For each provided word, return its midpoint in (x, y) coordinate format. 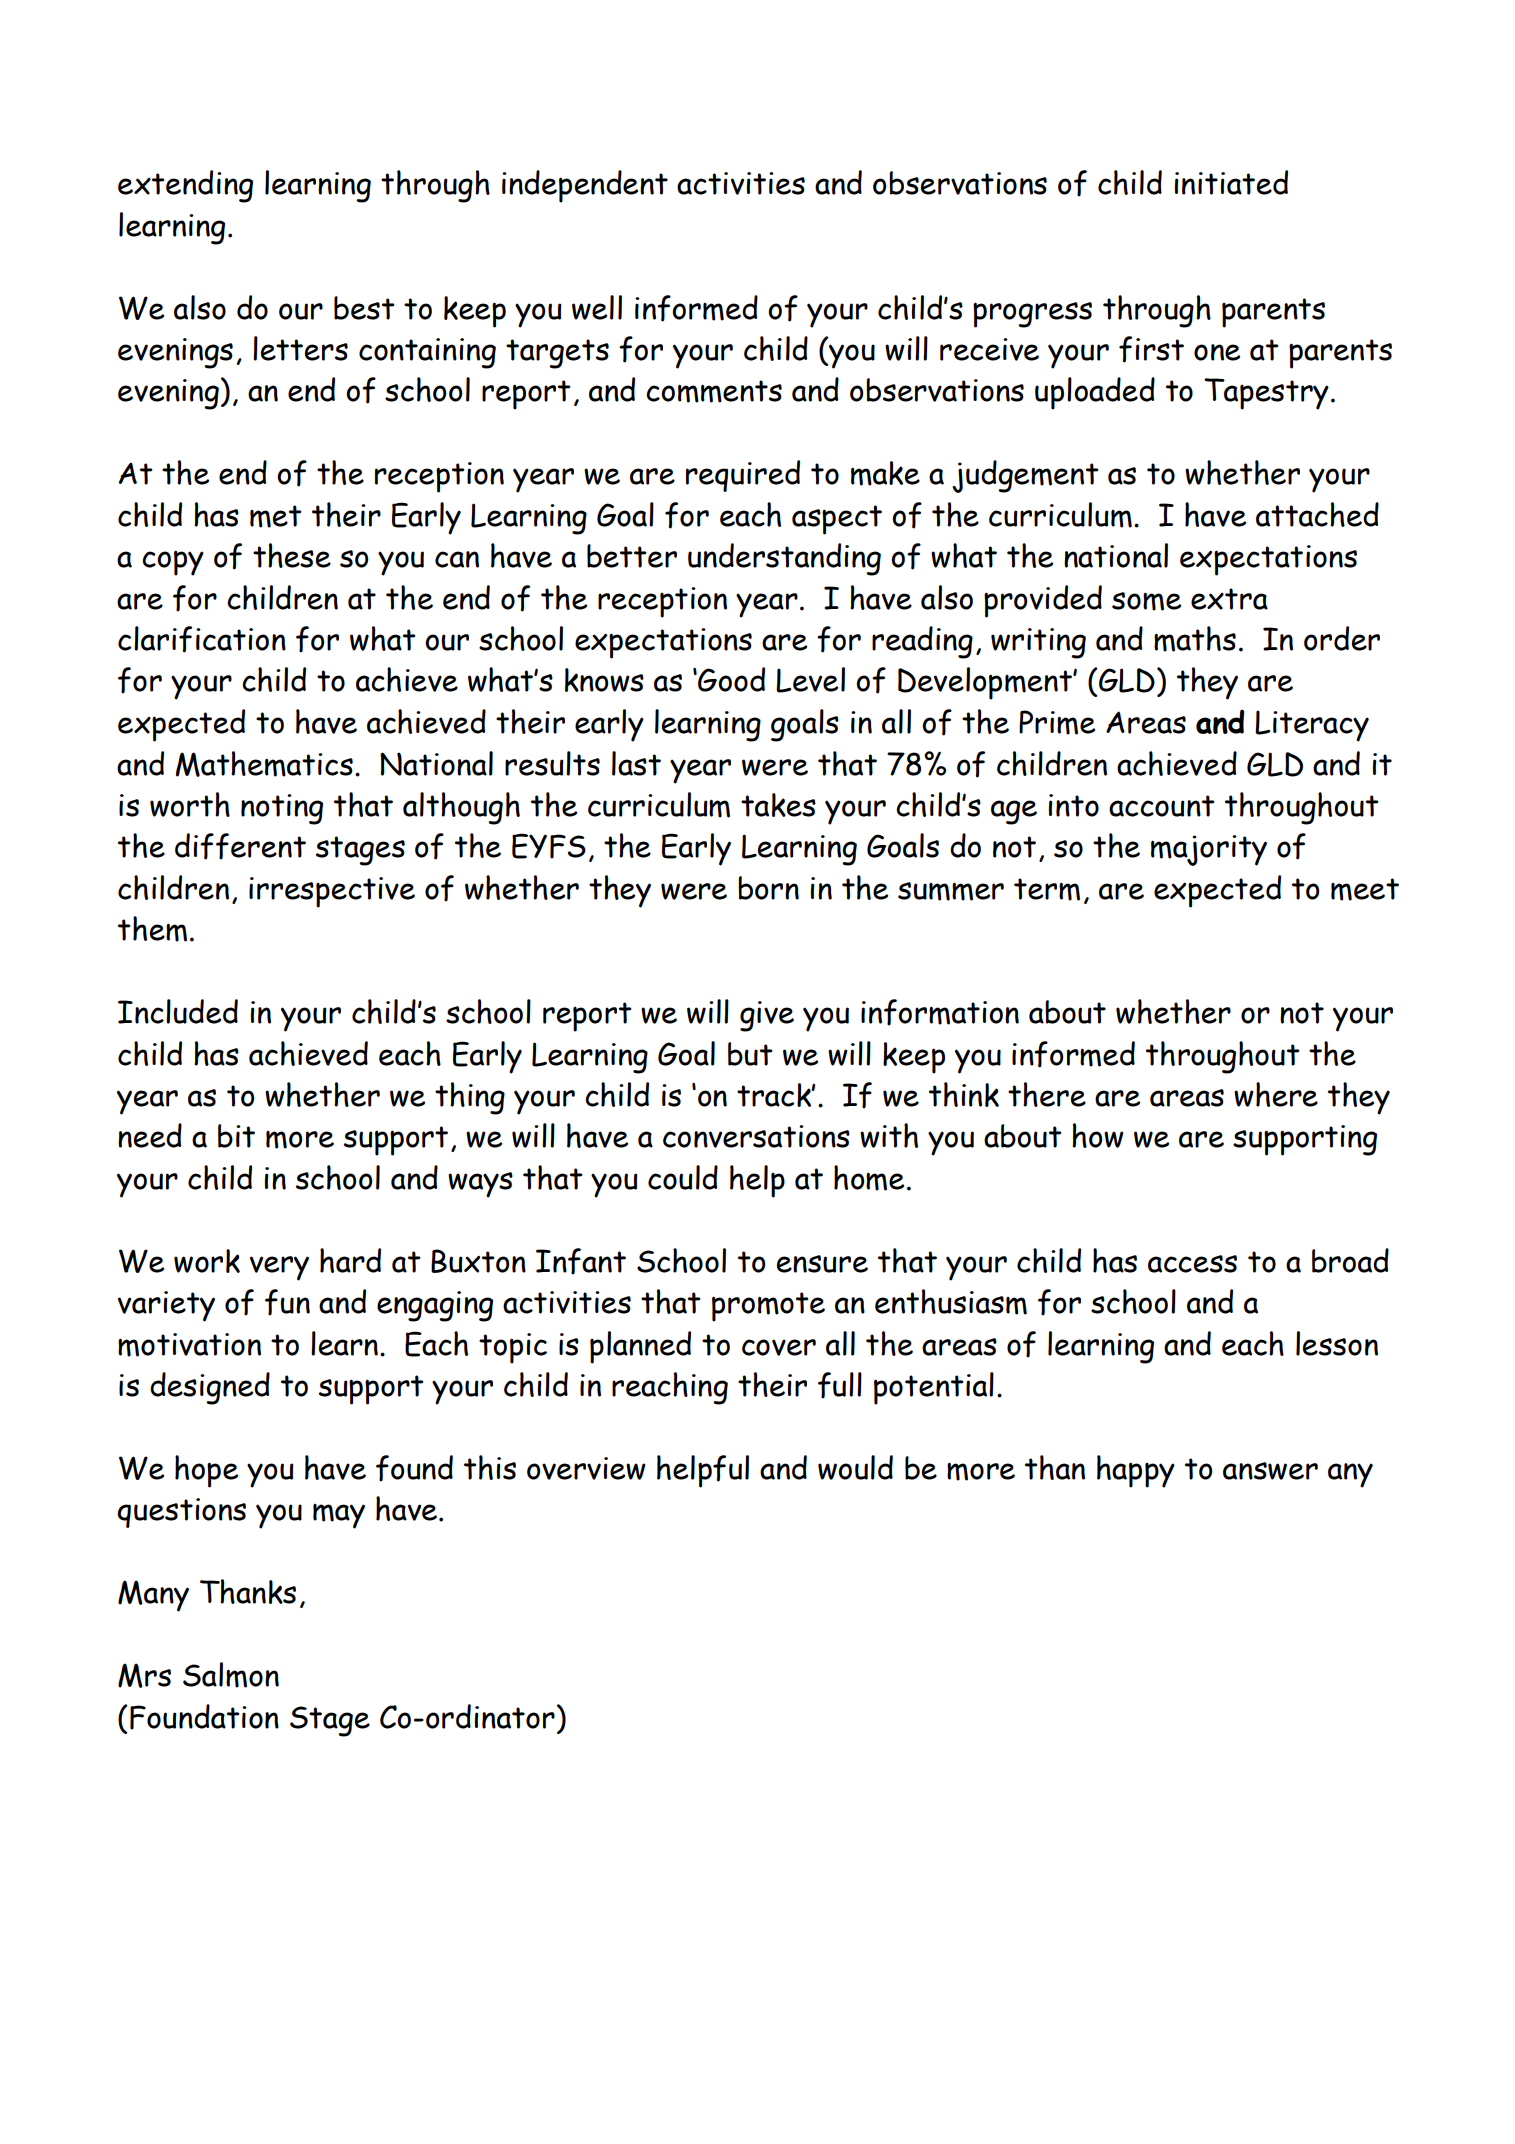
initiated (1231, 182)
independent (585, 186)
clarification (202, 639)
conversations (756, 1136)
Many (153, 1596)
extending (185, 186)
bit (236, 1136)
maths (1195, 639)
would (855, 1467)
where (1276, 1094)
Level (810, 680)
